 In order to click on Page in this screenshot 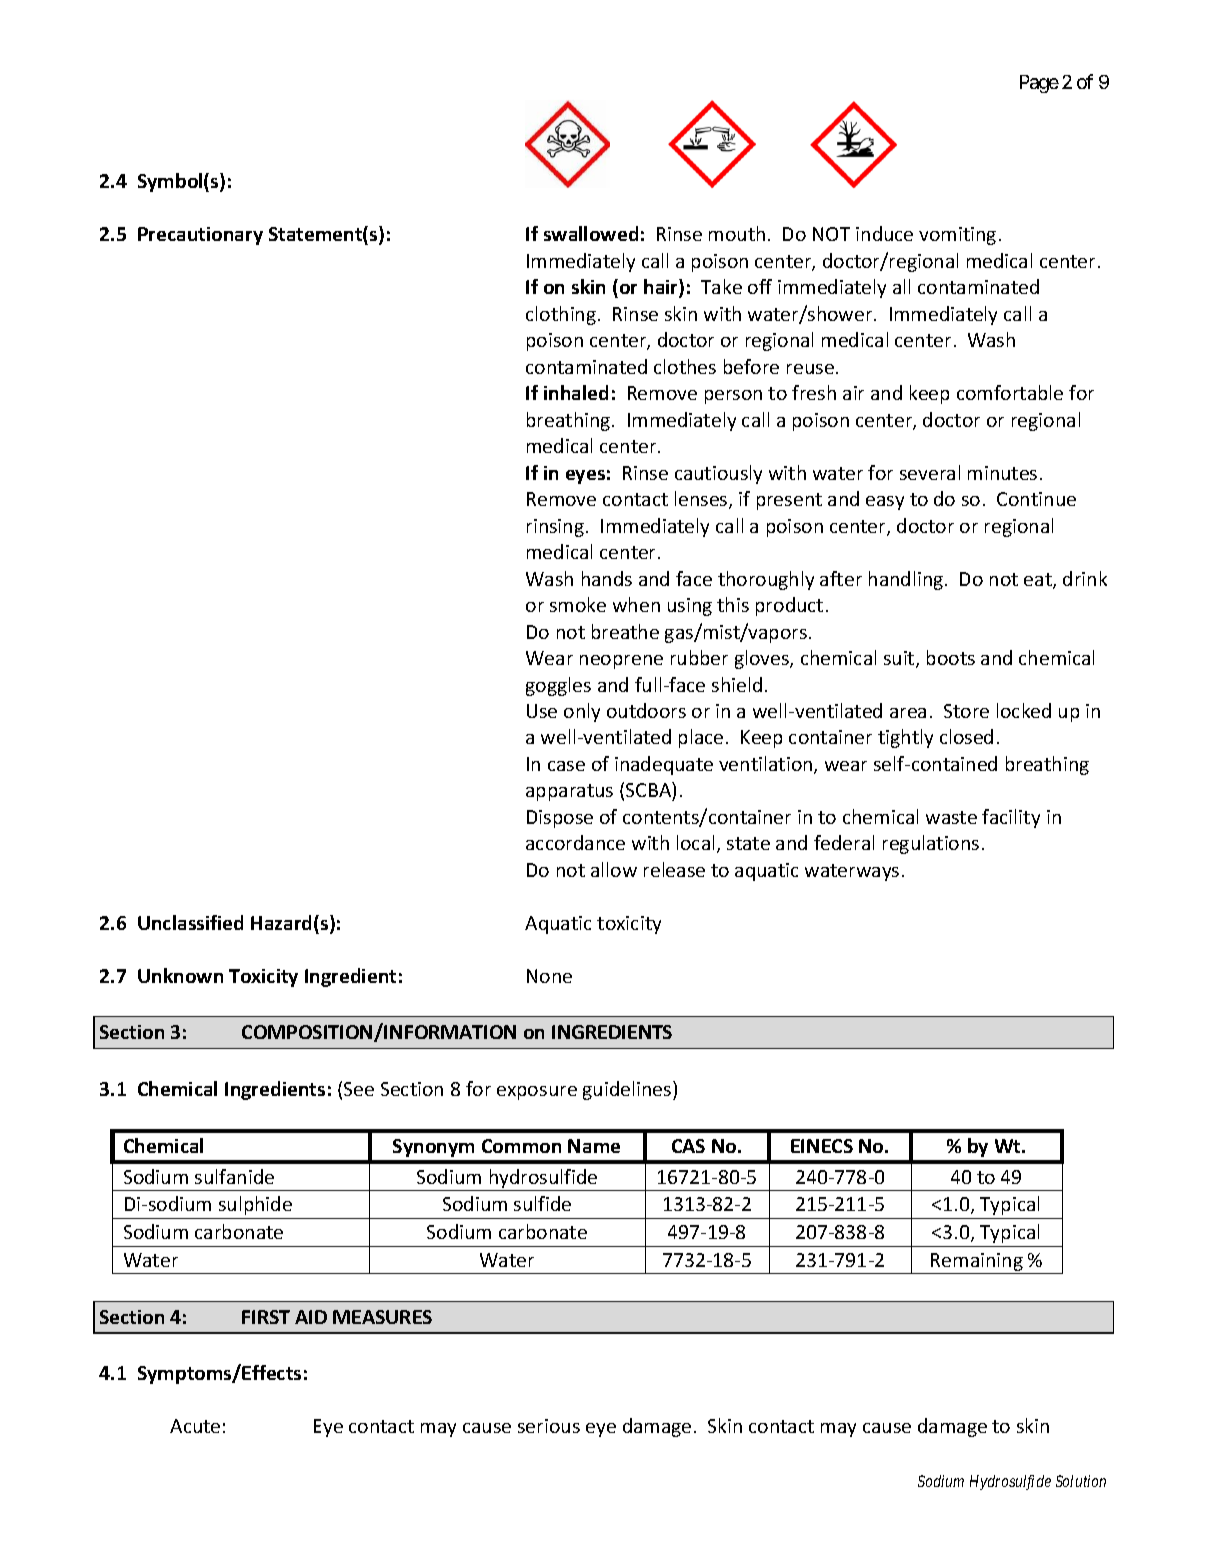, I will do `click(1039, 84)`.
